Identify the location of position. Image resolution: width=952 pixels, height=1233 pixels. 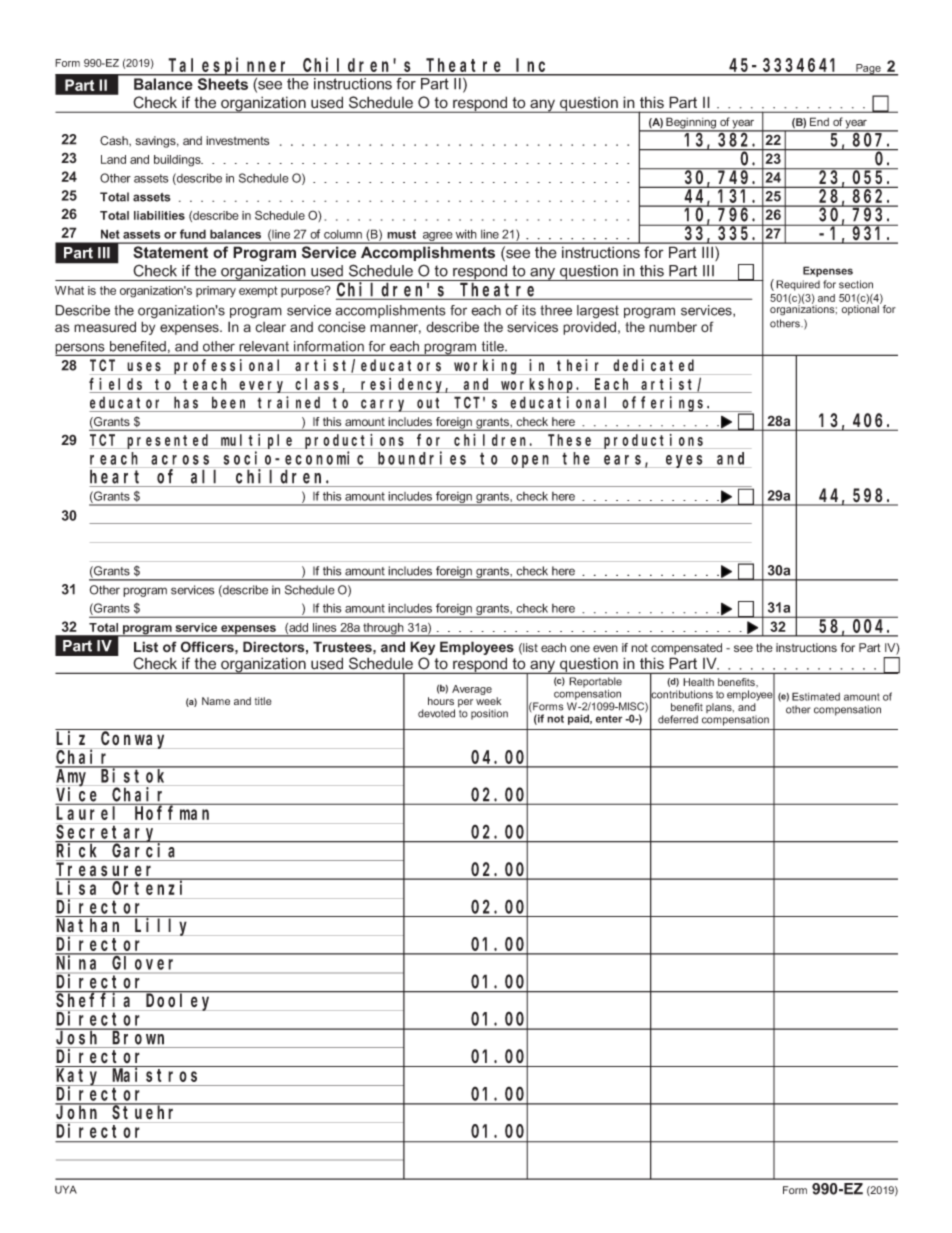
(489, 714).
